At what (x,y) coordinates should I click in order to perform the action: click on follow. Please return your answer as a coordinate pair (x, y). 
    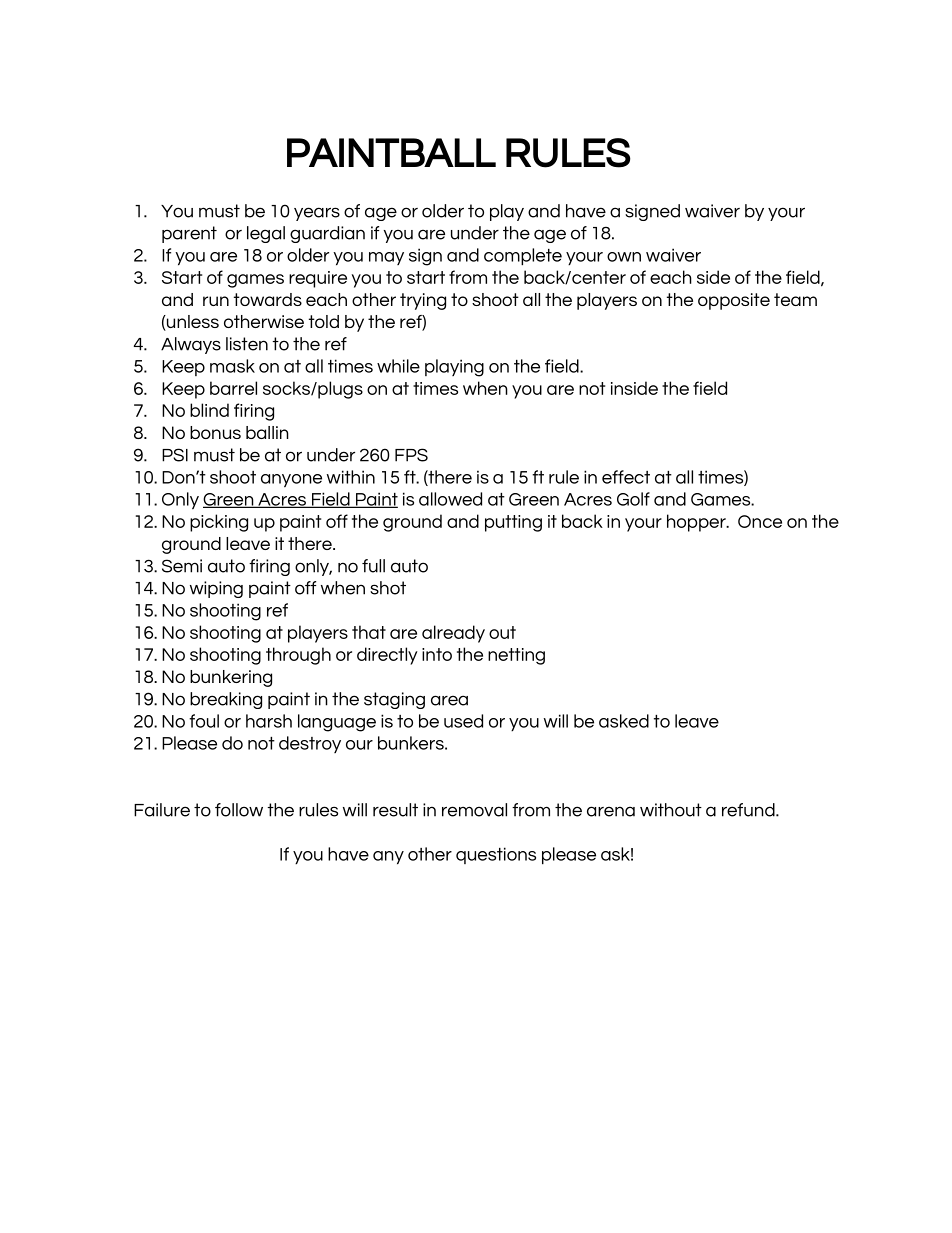
    Looking at the image, I should click on (239, 810).
